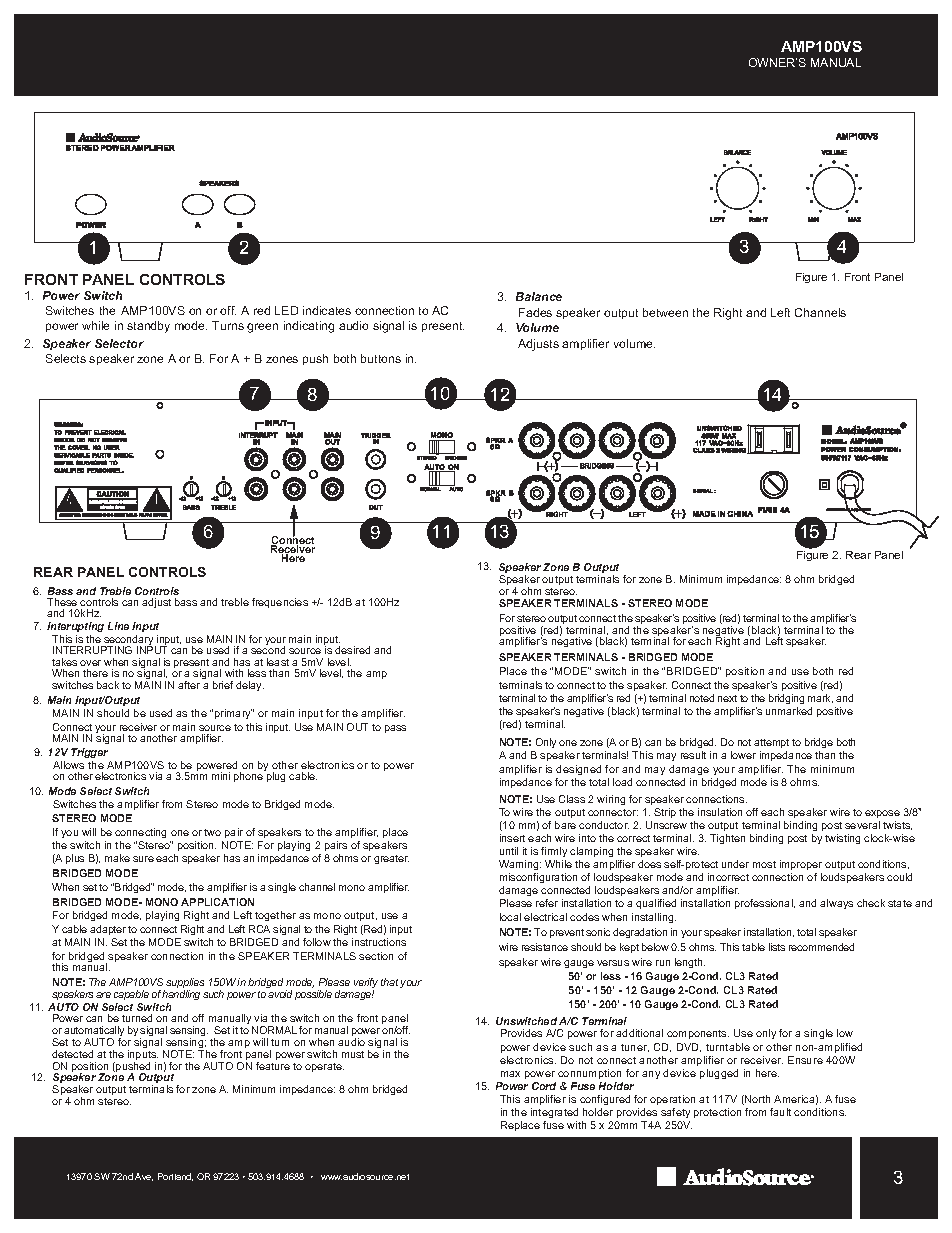  I want to click on Trigger, so click(91, 755).
